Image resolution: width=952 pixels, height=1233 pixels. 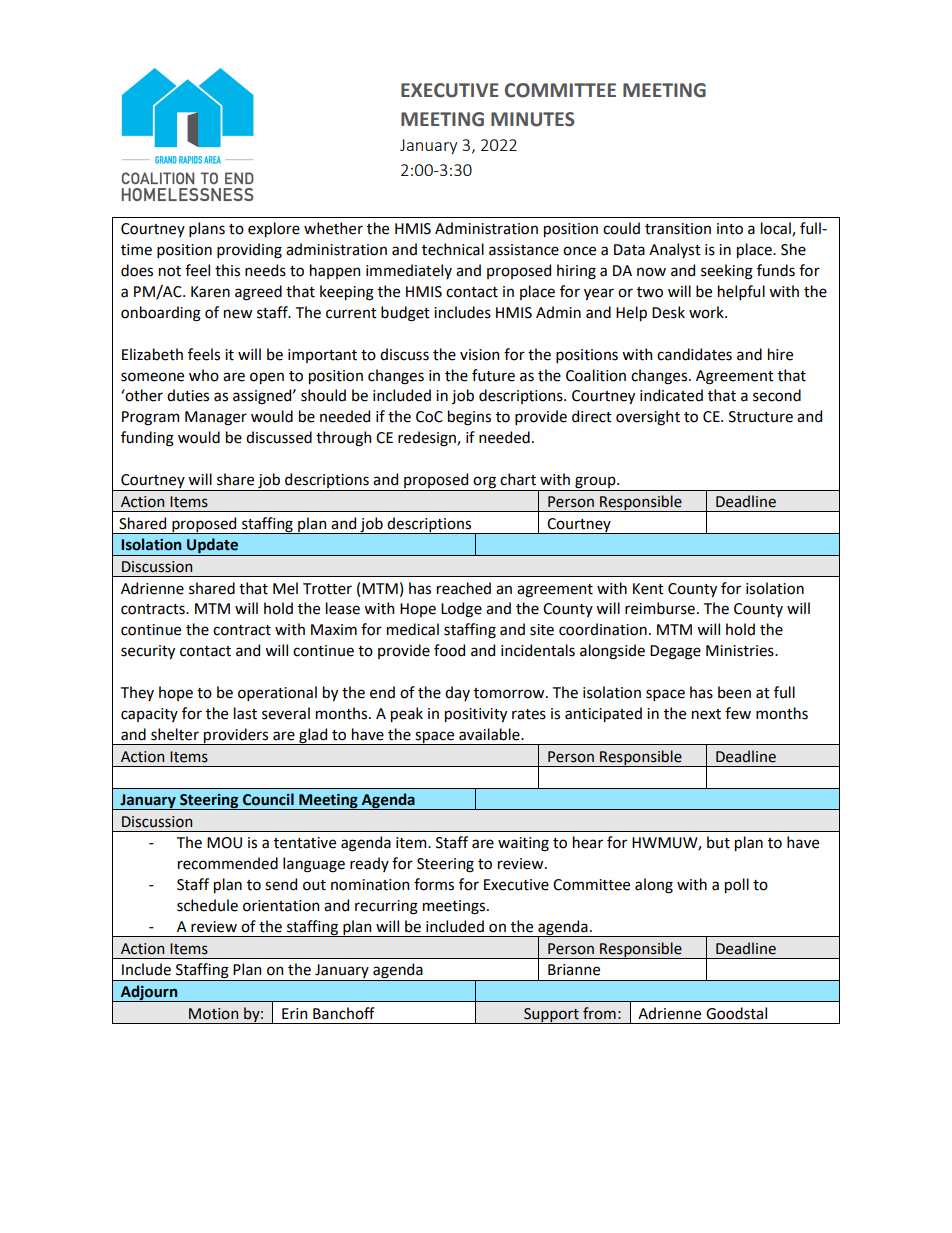 I want to click on MINUTES, so click(x=533, y=119).
